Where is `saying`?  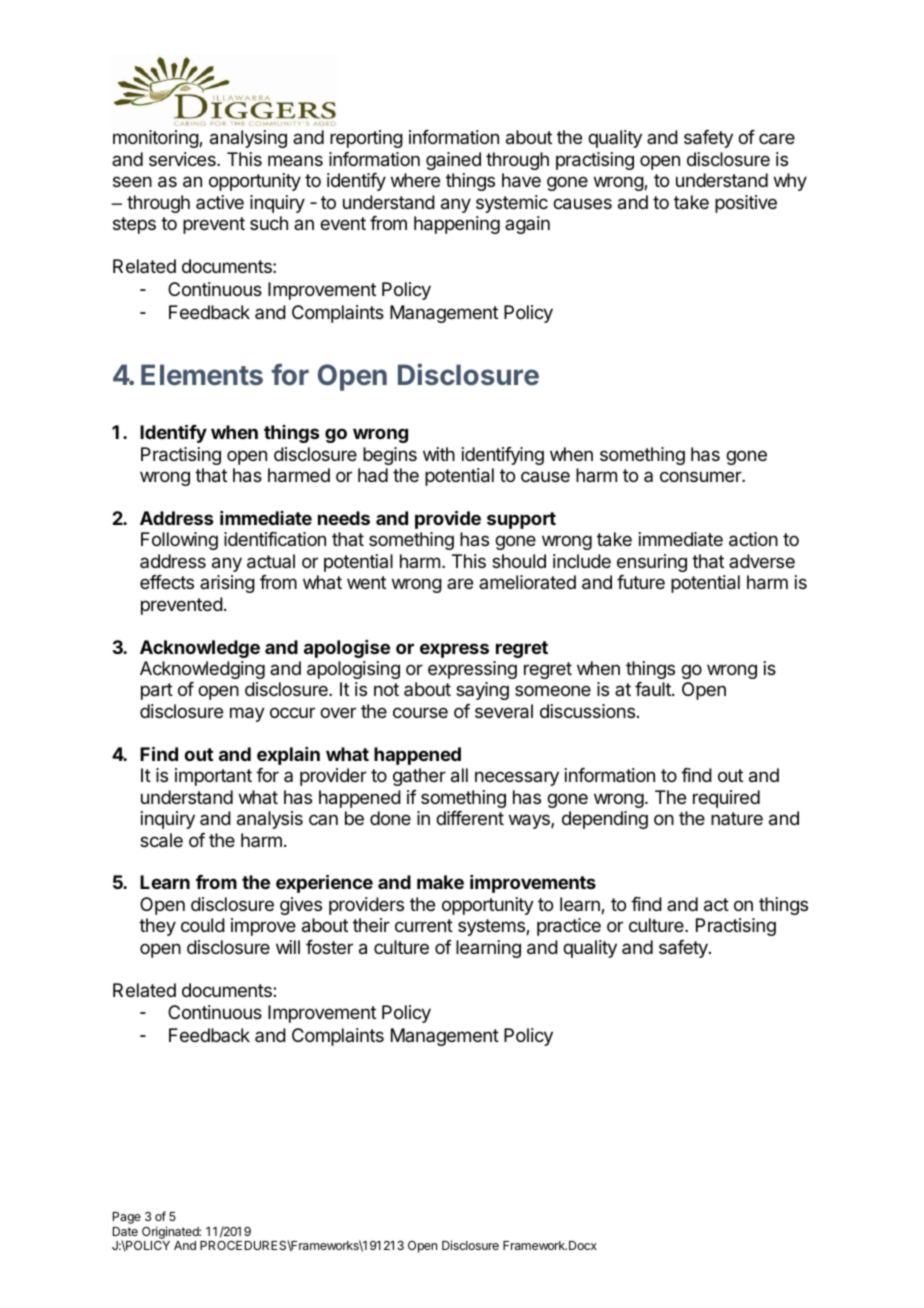 saying is located at coordinates (482, 691).
